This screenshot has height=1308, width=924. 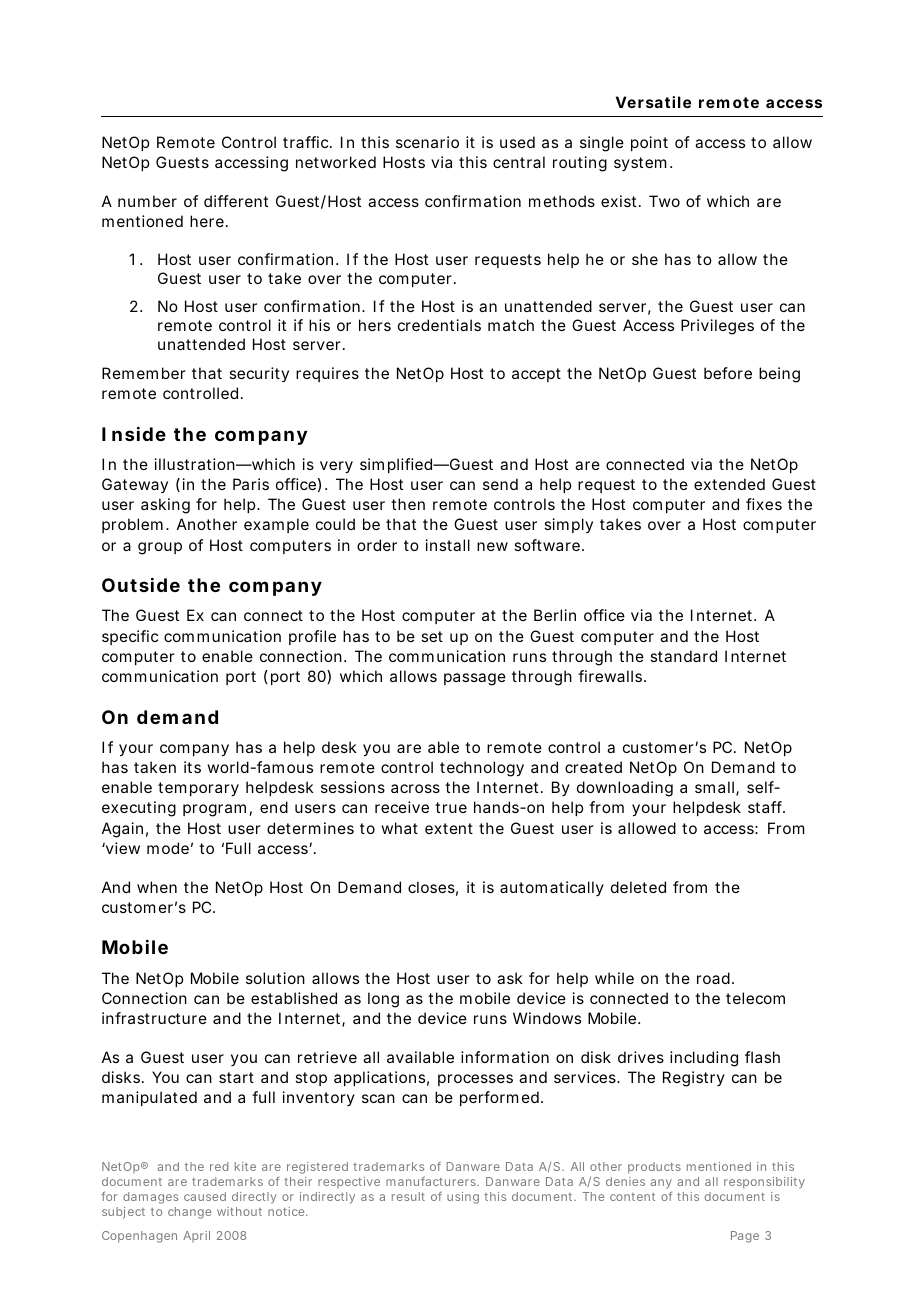 What do you see at coordinates (649, 143) in the screenshot?
I see `point` at bounding box center [649, 143].
